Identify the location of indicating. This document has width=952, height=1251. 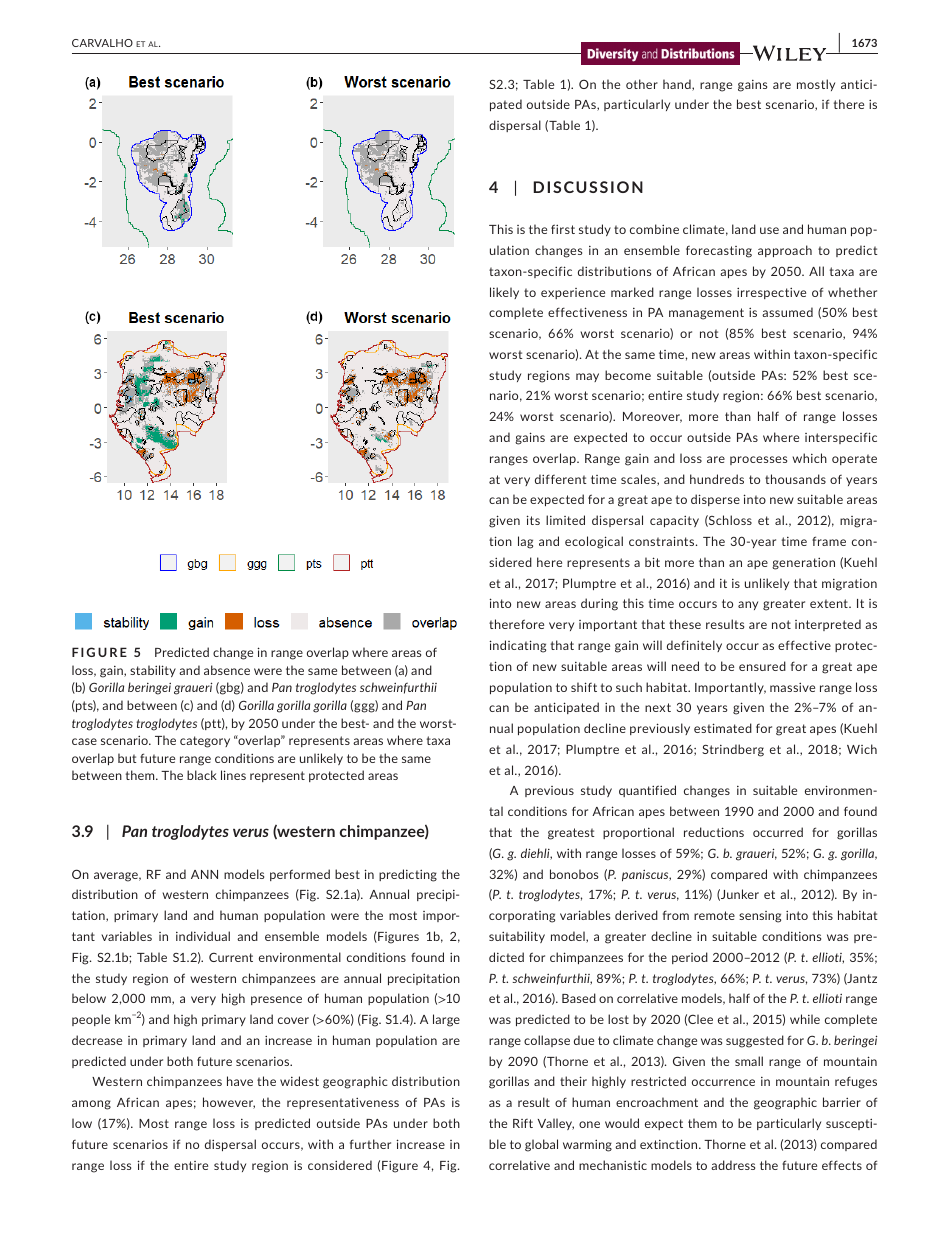
(518, 646).
